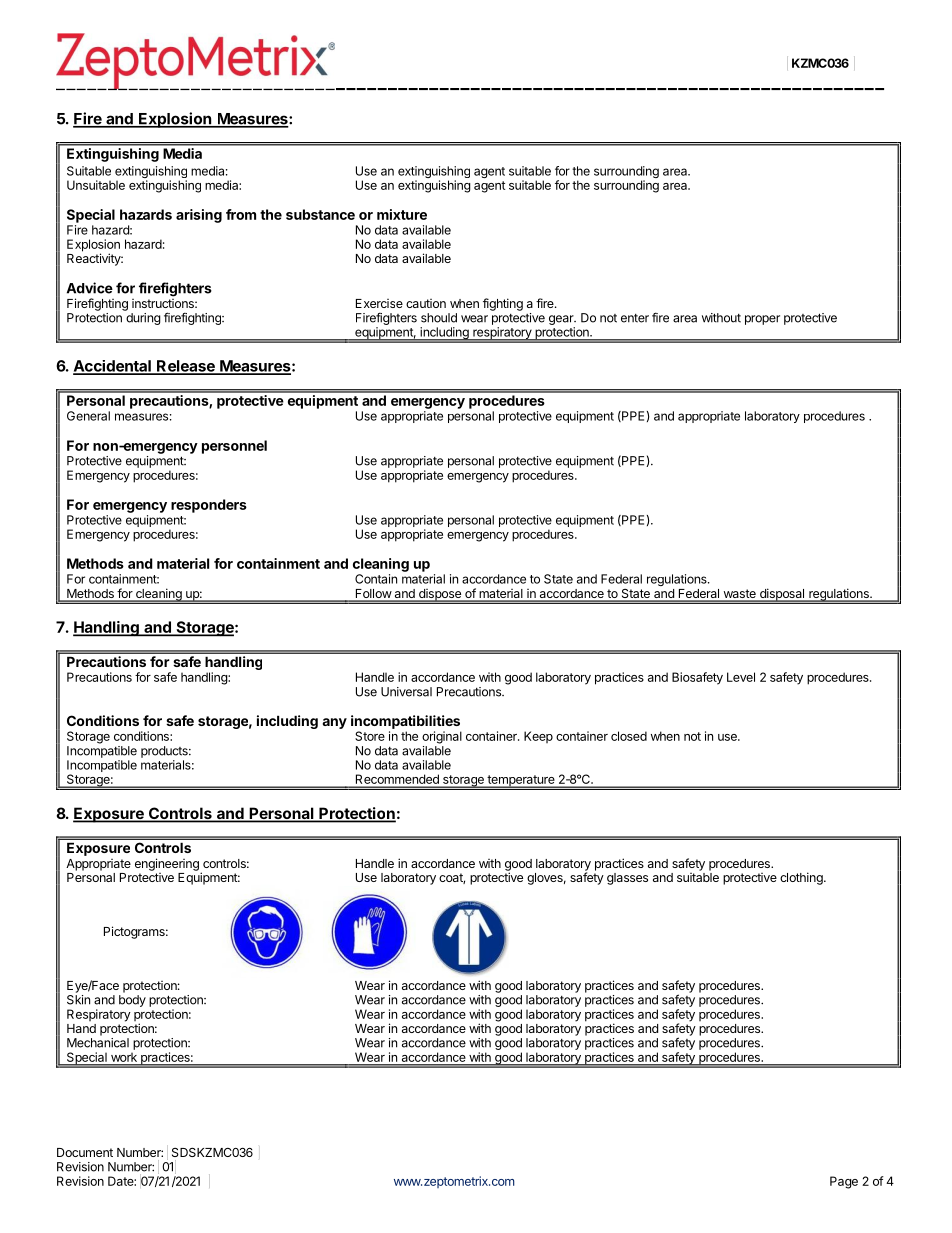 The image size is (952, 1233). Describe the element at coordinates (739, 595) in the screenshot. I see `waste` at that location.
